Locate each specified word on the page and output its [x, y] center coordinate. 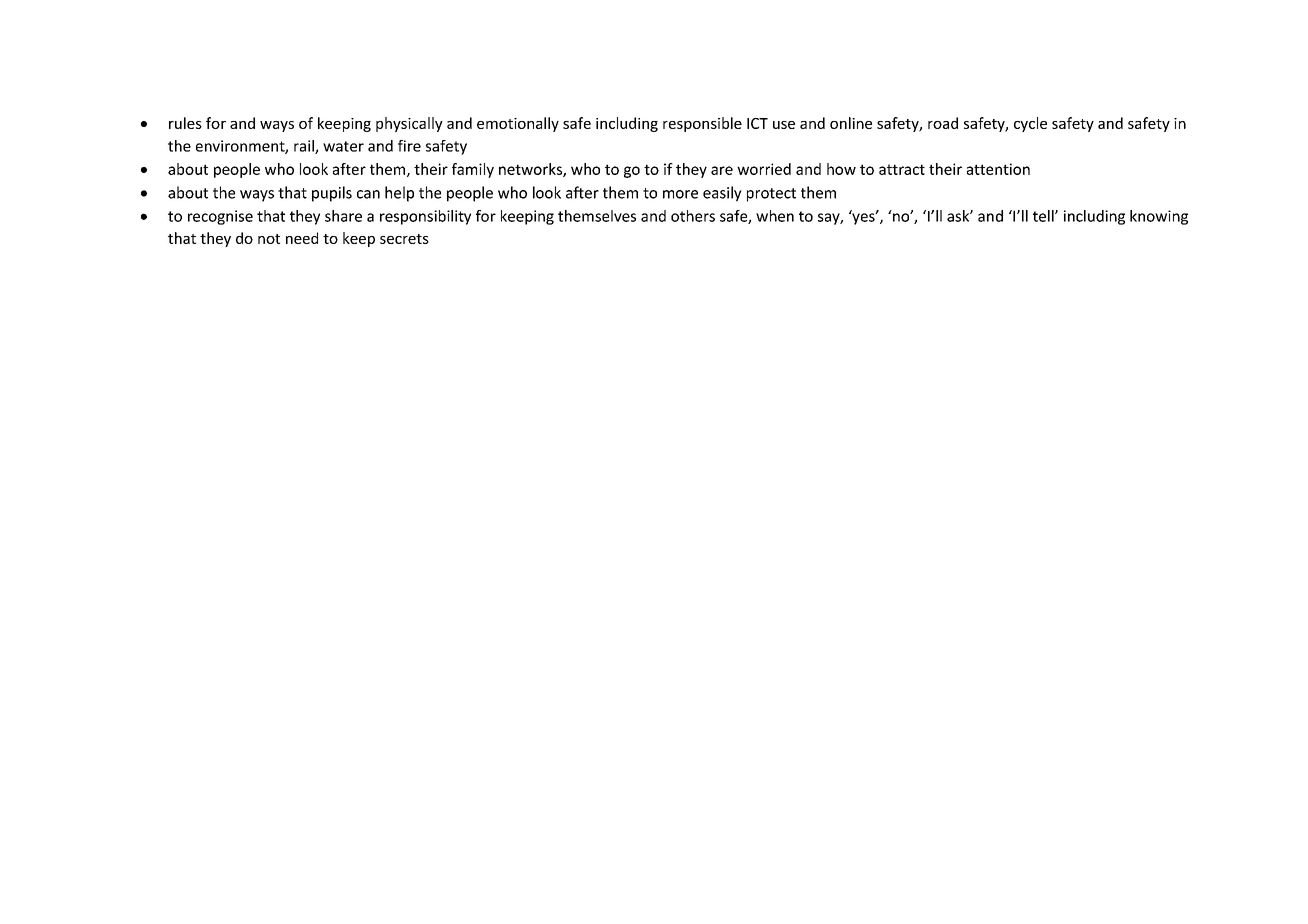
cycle [1030, 124]
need [302, 238]
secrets [404, 239]
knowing [1159, 217]
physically [409, 124]
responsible [702, 124]
